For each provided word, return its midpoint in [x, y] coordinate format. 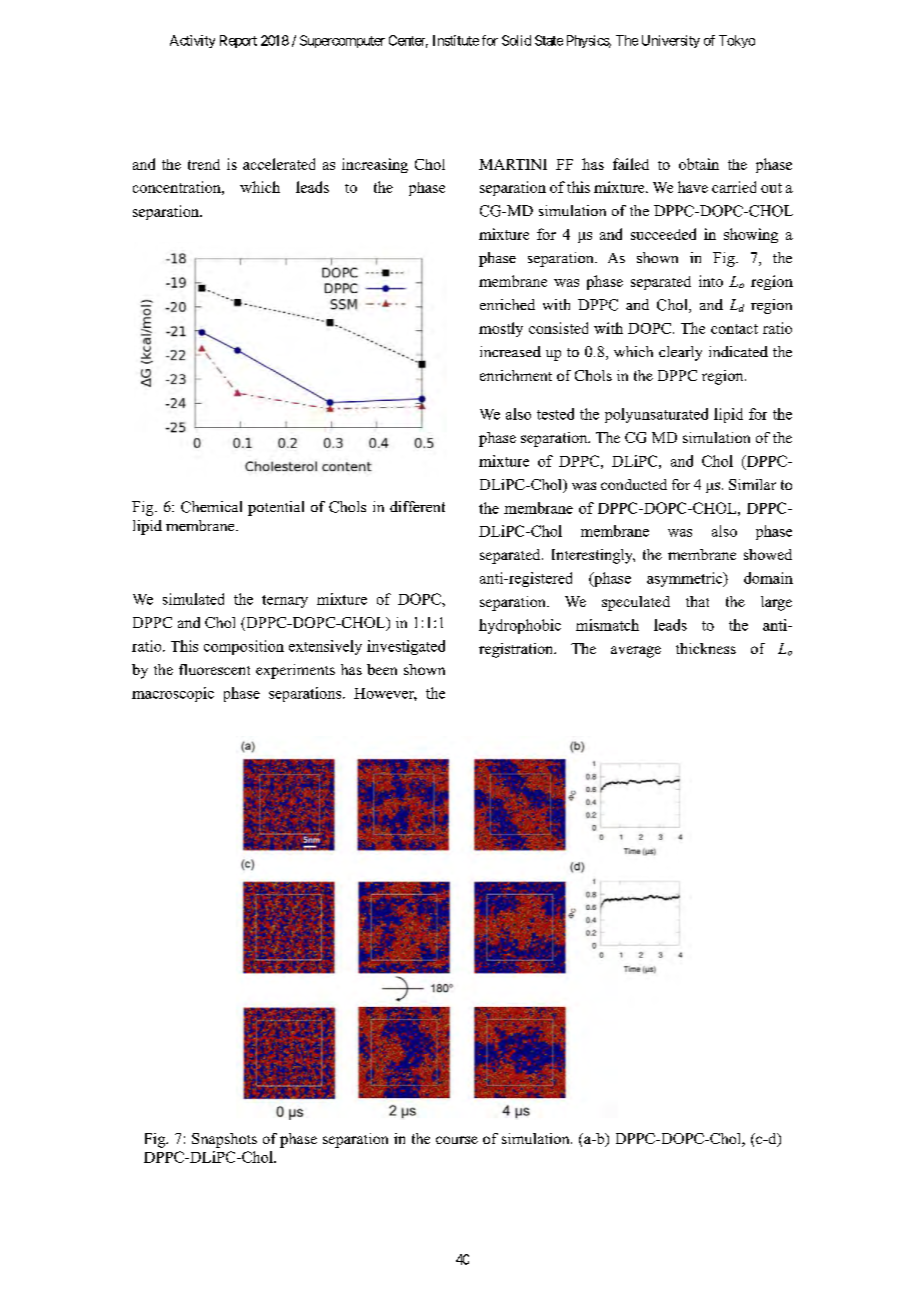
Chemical [211, 507]
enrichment [516, 375]
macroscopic [173, 694]
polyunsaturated [656, 415]
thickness [706, 648]
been [382, 669]
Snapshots [224, 1140]
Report [238, 41]
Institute [456, 40]
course [457, 1140]
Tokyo [737, 41]
